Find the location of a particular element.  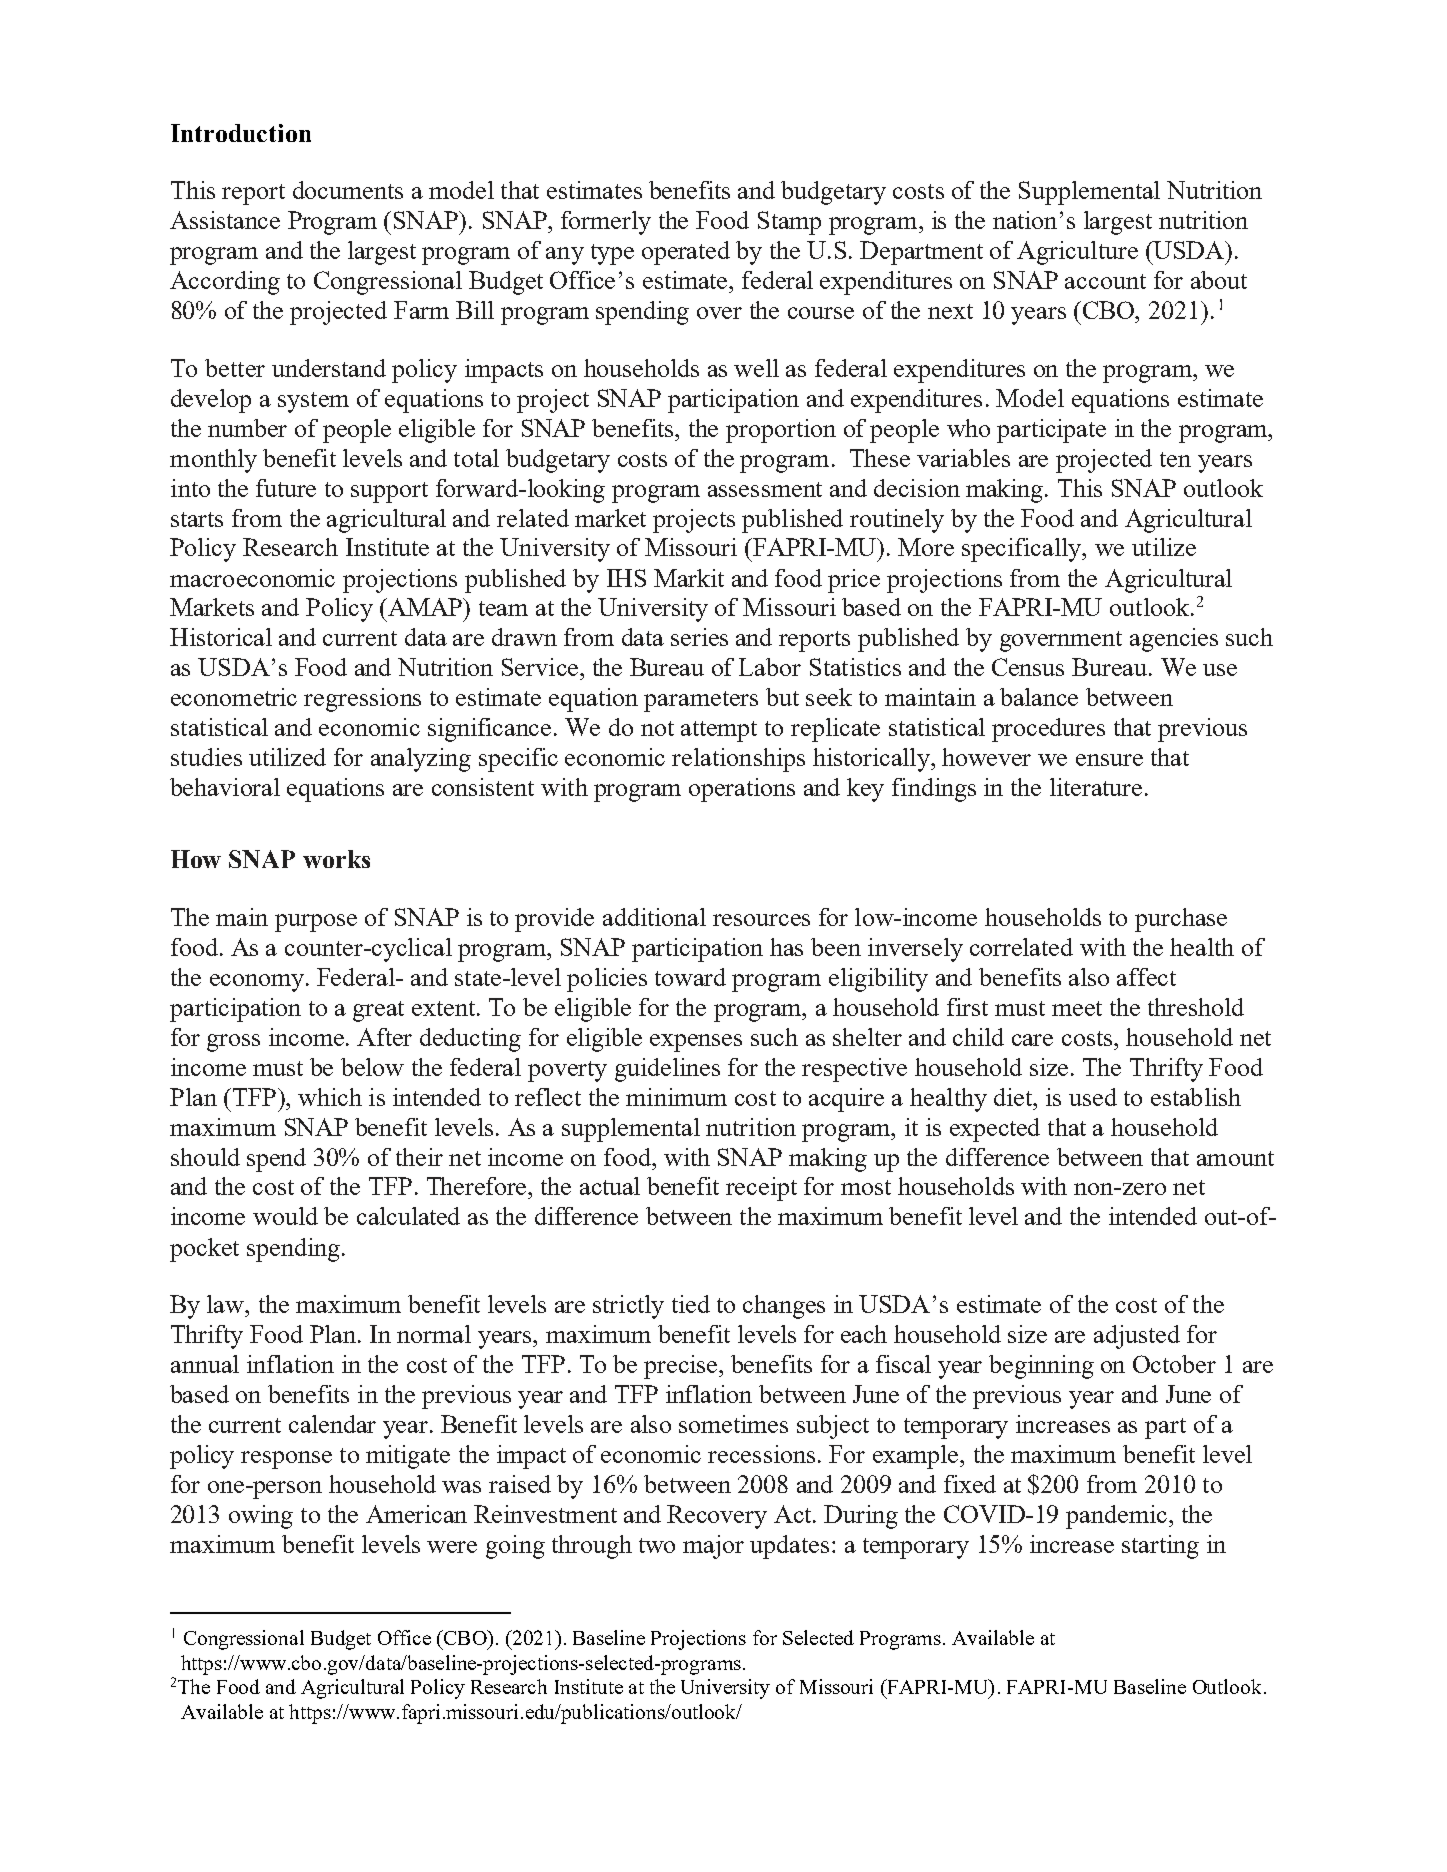

Stamp is located at coordinates (789, 223).
